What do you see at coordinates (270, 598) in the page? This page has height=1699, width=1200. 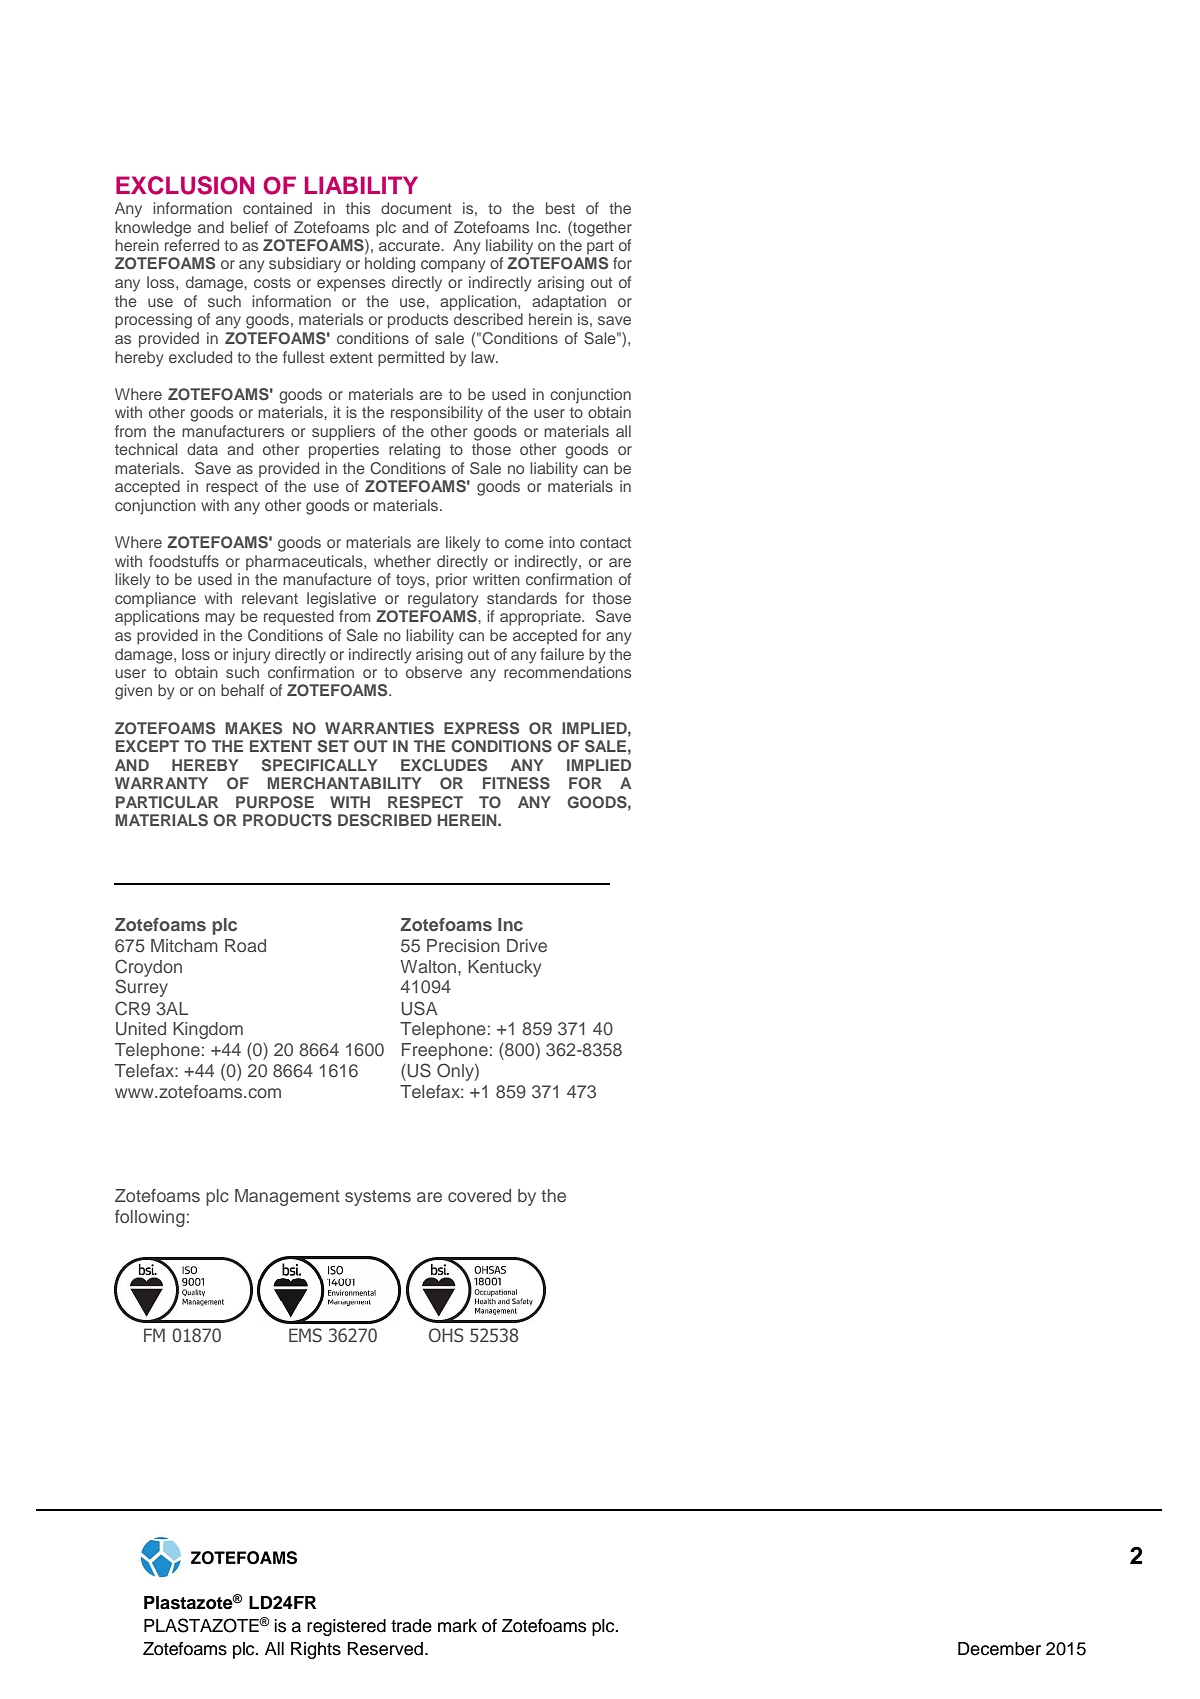 I see `relevant` at bounding box center [270, 598].
